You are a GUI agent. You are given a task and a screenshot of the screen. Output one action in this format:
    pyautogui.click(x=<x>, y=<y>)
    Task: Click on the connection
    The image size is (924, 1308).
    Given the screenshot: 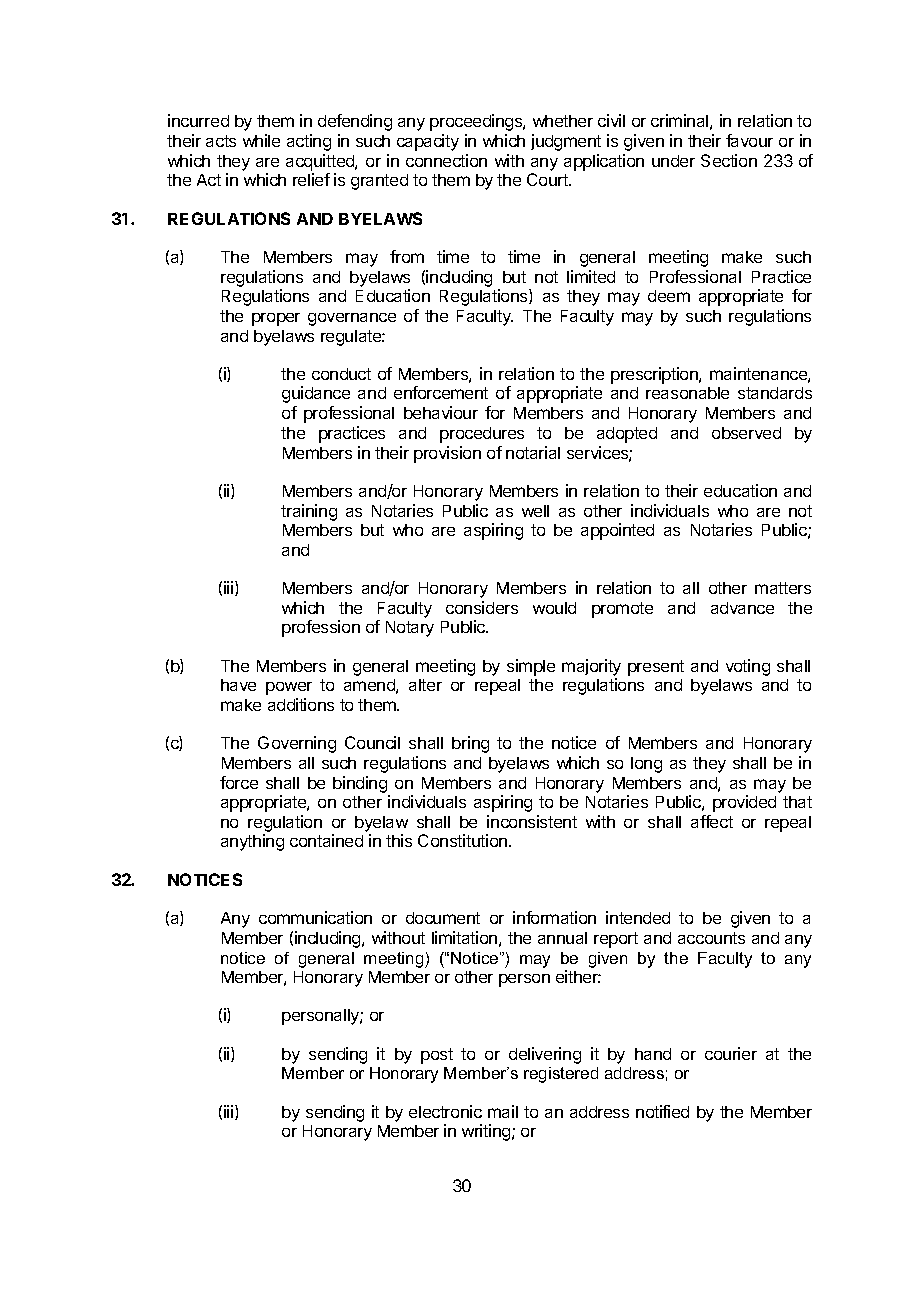 What is the action you would take?
    pyautogui.click(x=446, y=160)
